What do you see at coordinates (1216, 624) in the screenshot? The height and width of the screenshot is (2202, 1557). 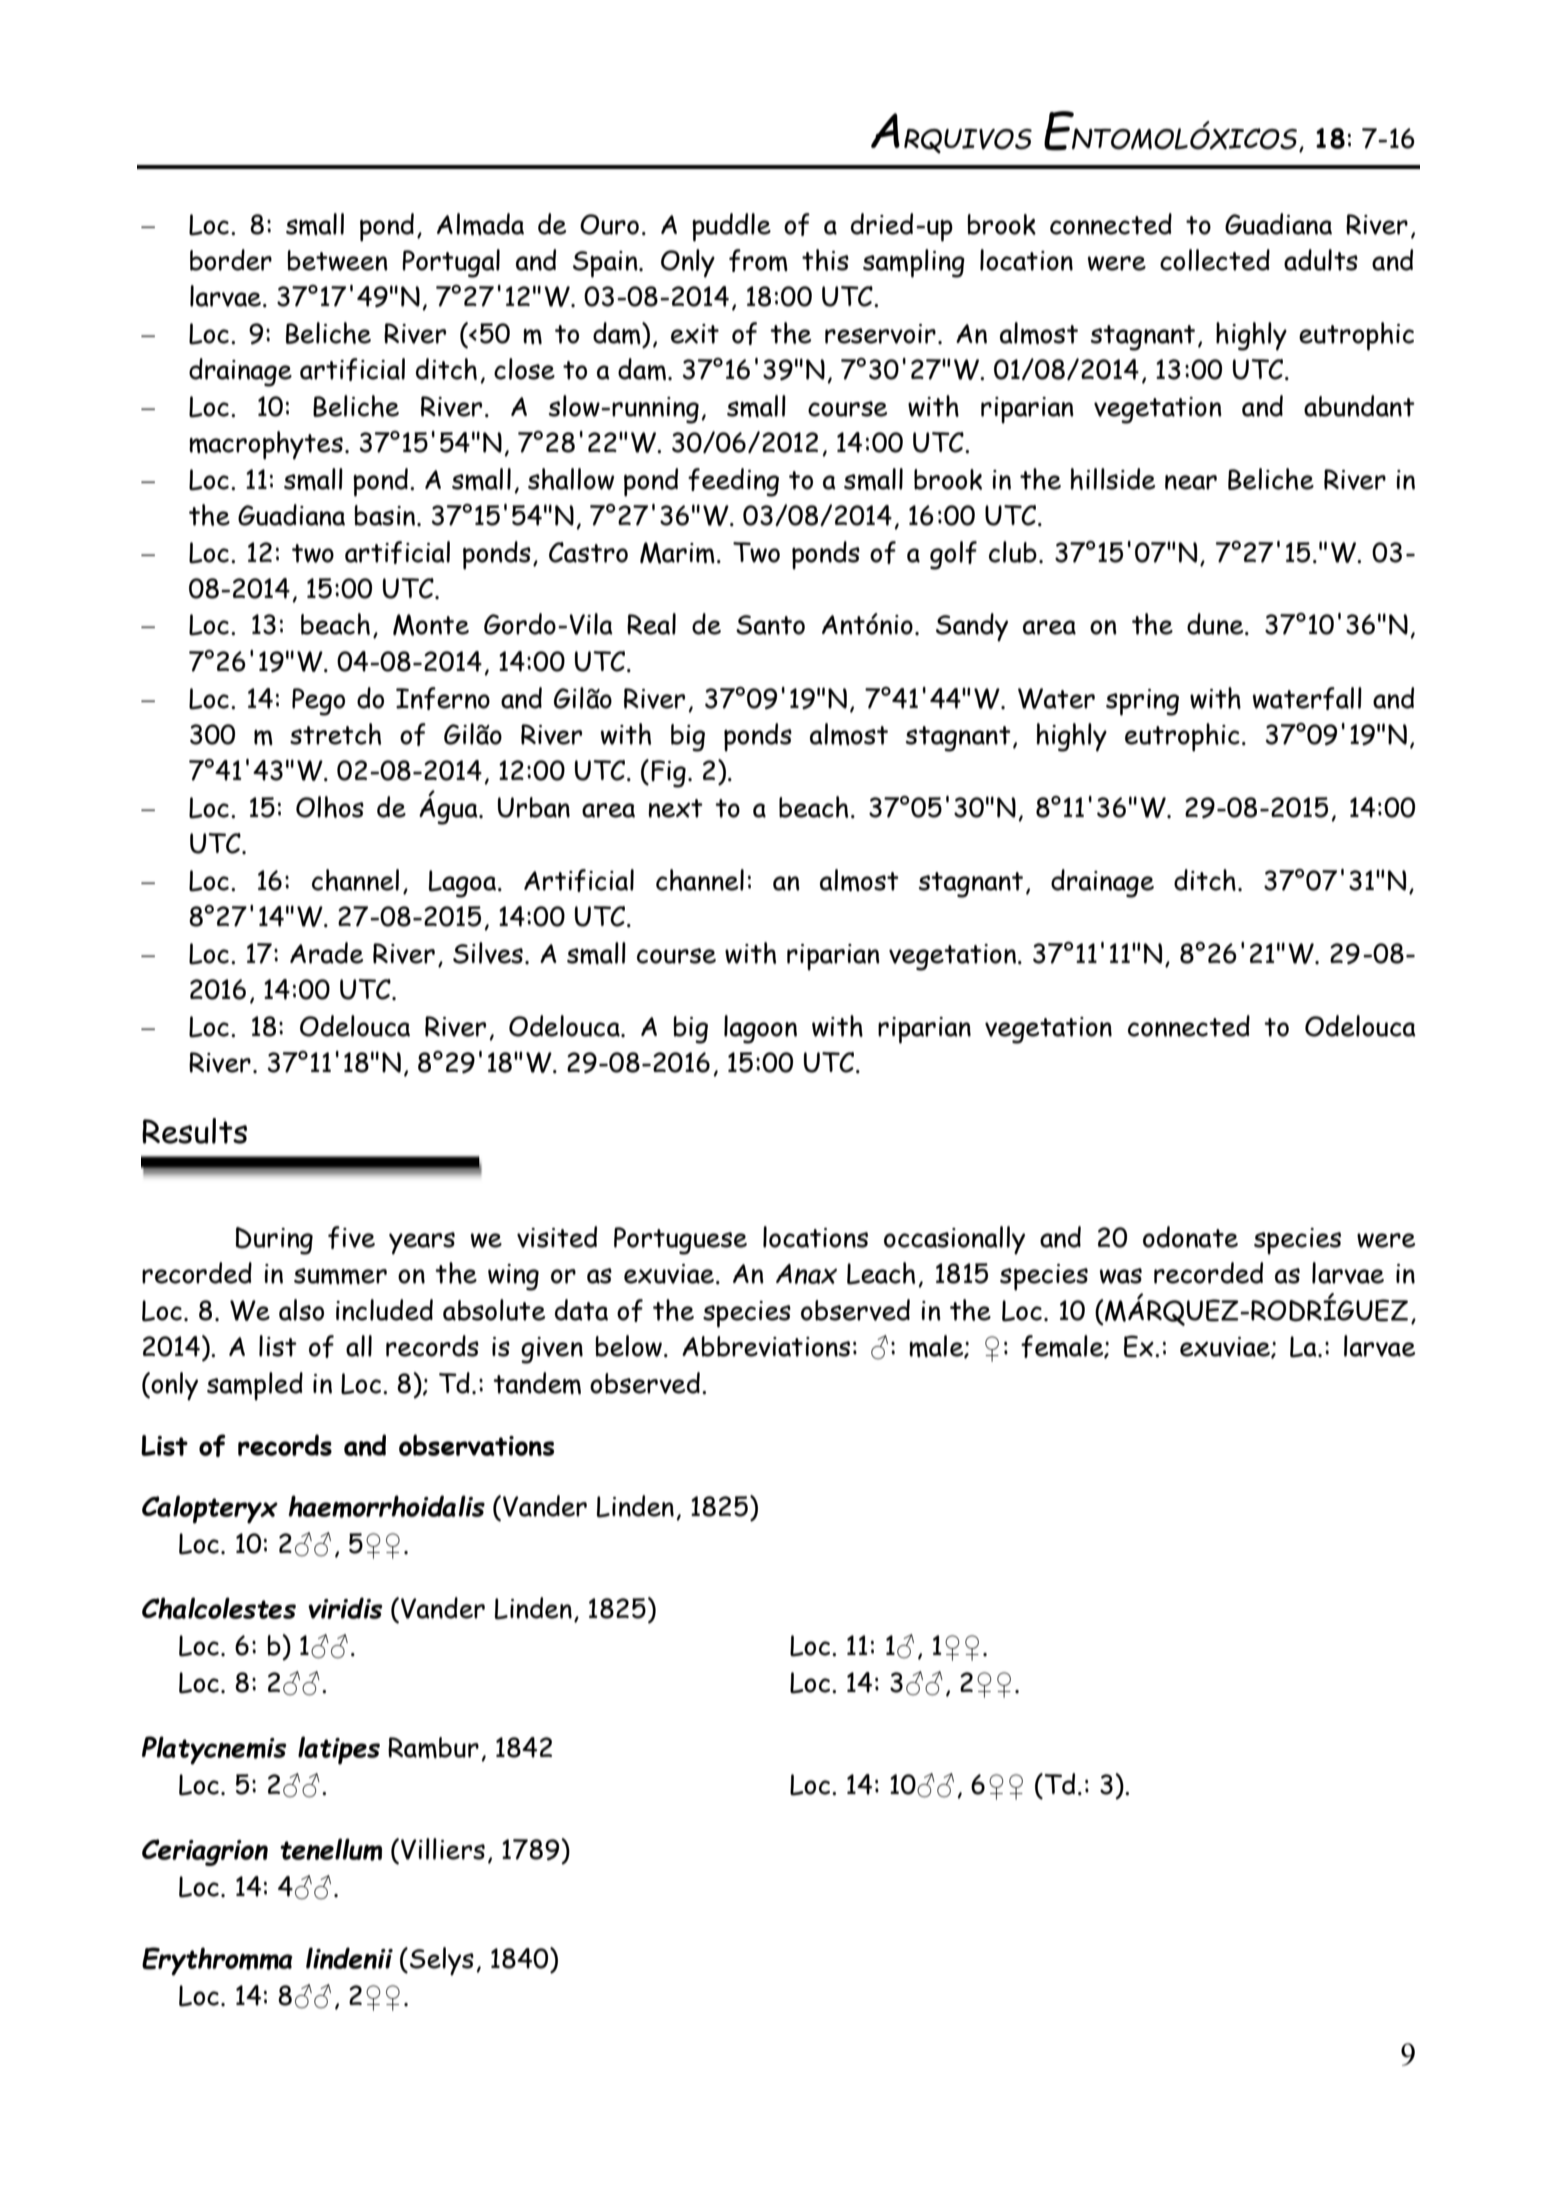 I see `dune` at bounding box center [1216, 624].
